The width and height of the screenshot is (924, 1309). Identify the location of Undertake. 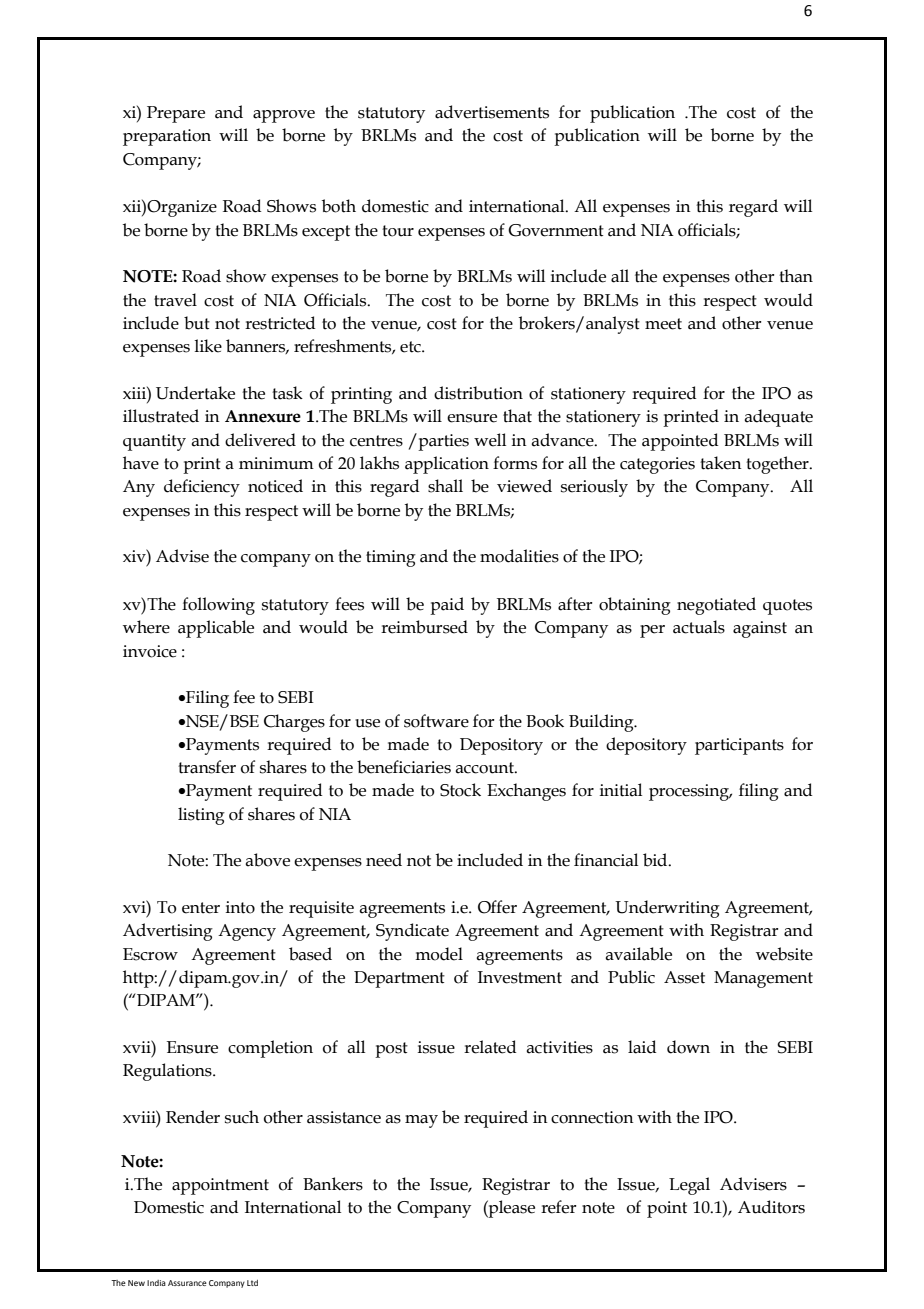
(195, 393).
